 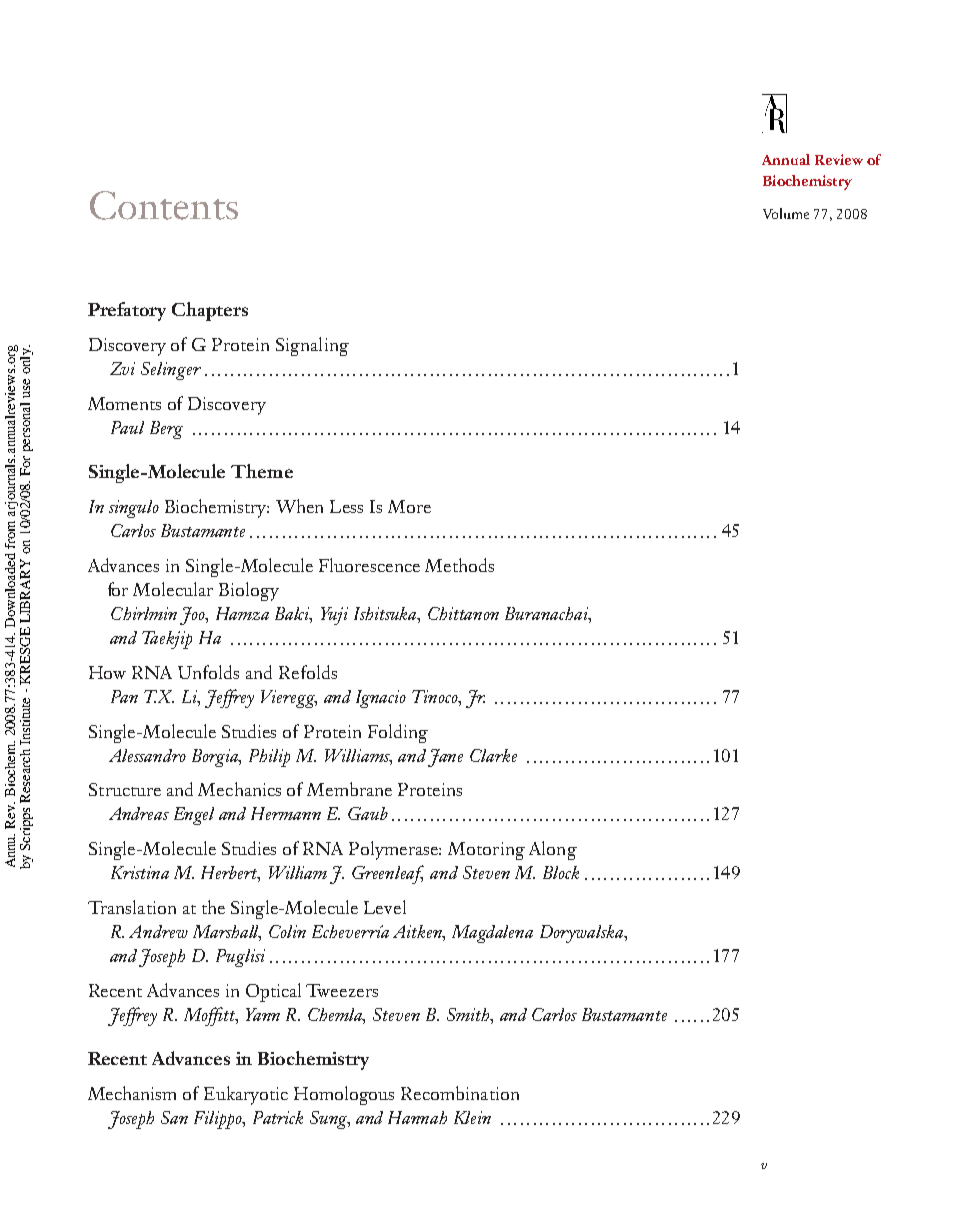 What do you see at coordinates (164, 205) in the screenshot?
I see `Contents` at bounding box center [164, 205].
